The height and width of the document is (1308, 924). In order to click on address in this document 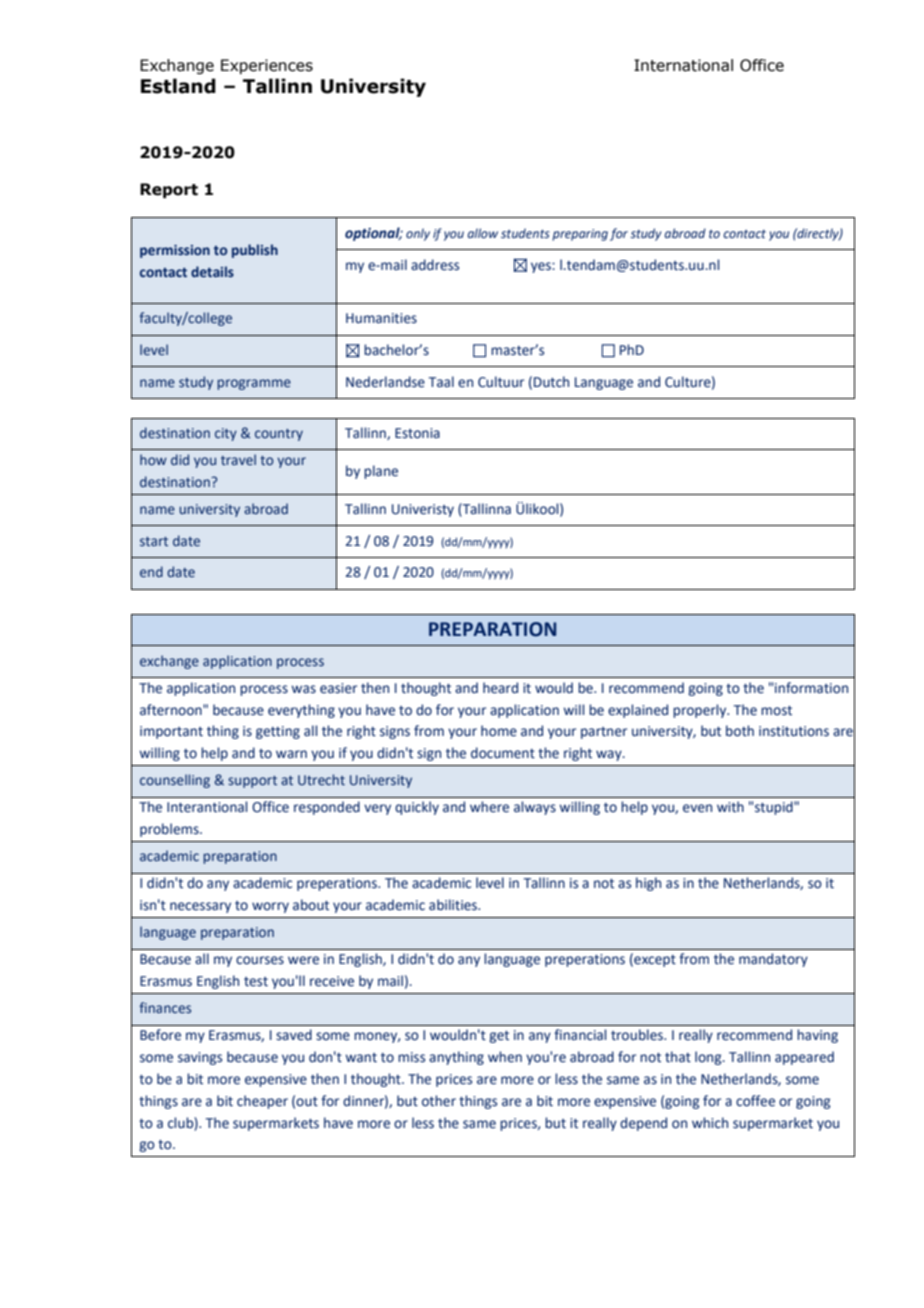, I will do `click(435, 265)`.
